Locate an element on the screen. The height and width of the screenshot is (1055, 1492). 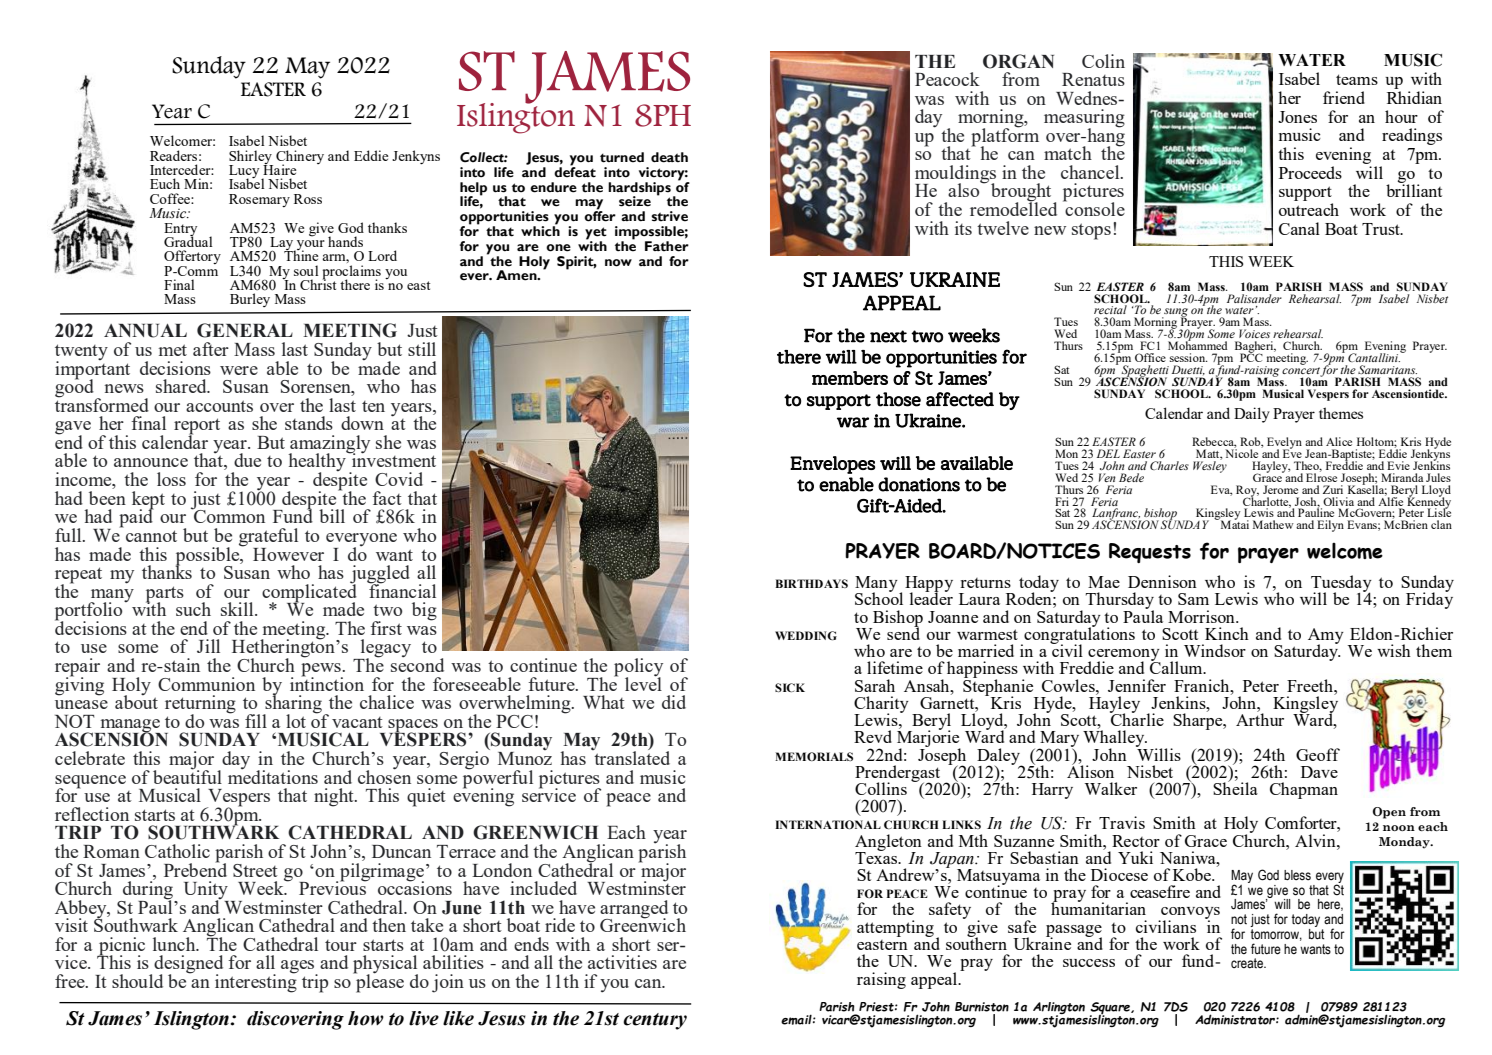
donations is located at coordinates (919, 484).
